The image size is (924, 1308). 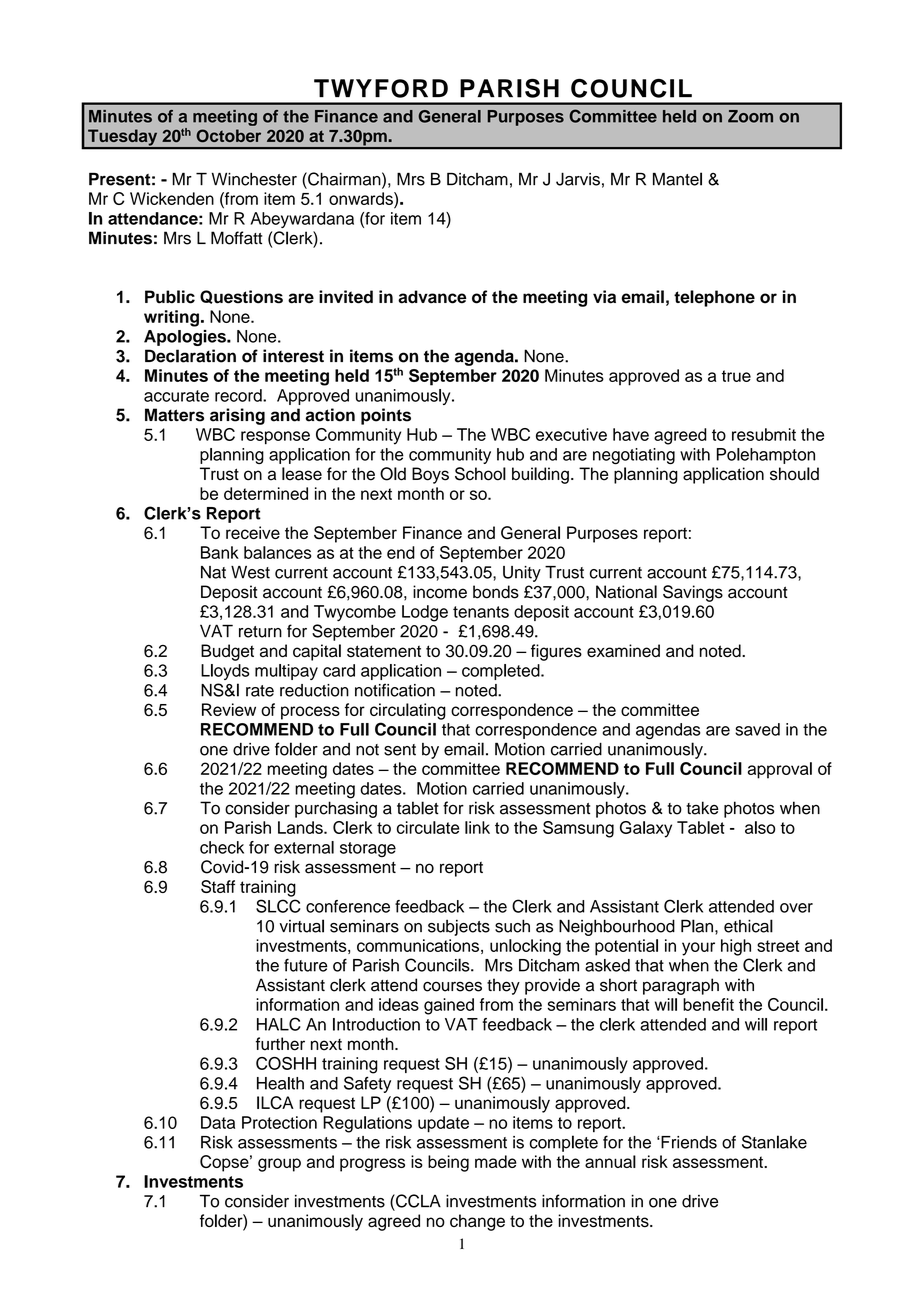 What do you see at coordinates (448, 1163) in the image?
I see `being` at bounding box center [448, 1163].
